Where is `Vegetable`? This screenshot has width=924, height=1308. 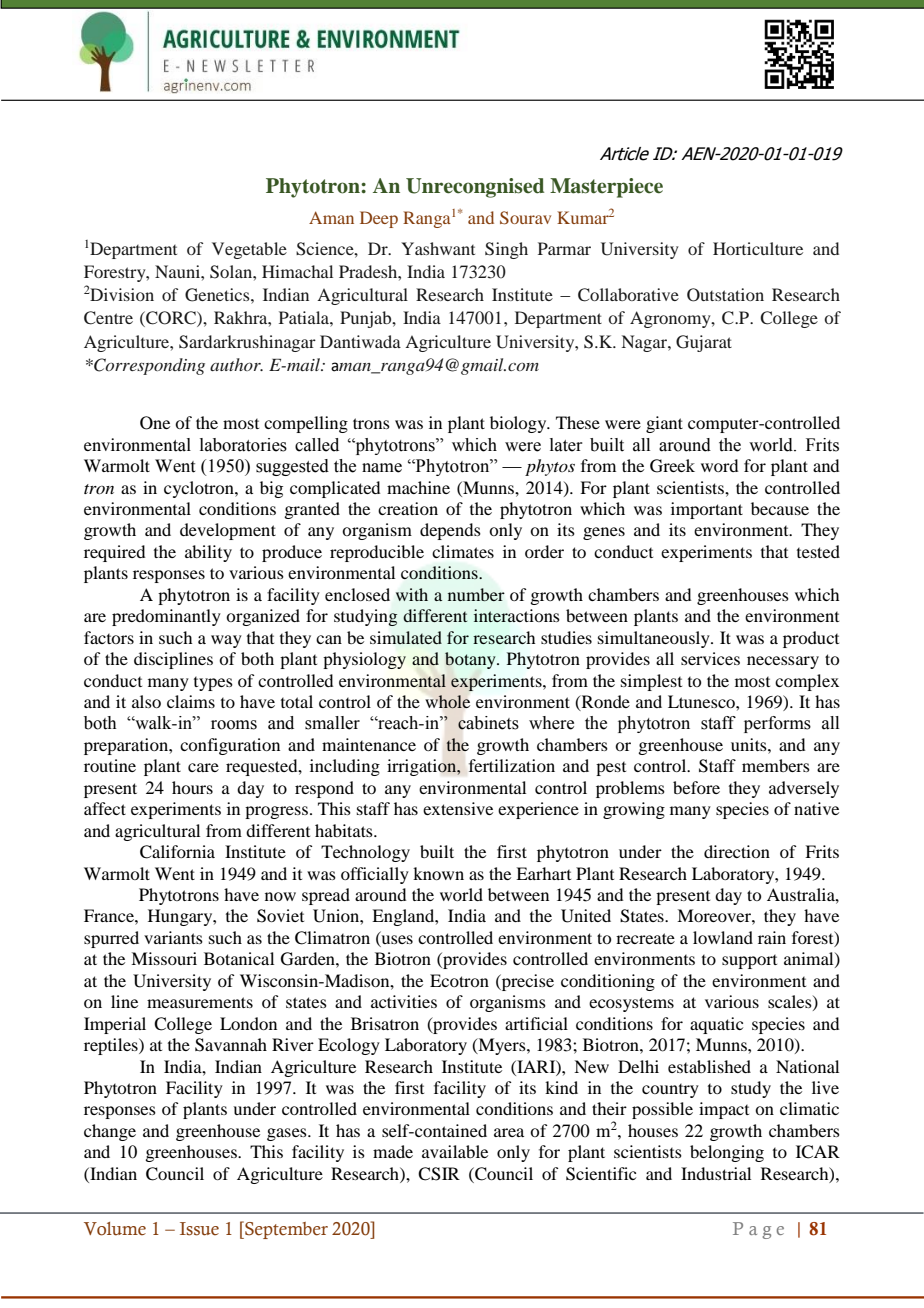 Vegetable is located at coordinates (249, 250).
